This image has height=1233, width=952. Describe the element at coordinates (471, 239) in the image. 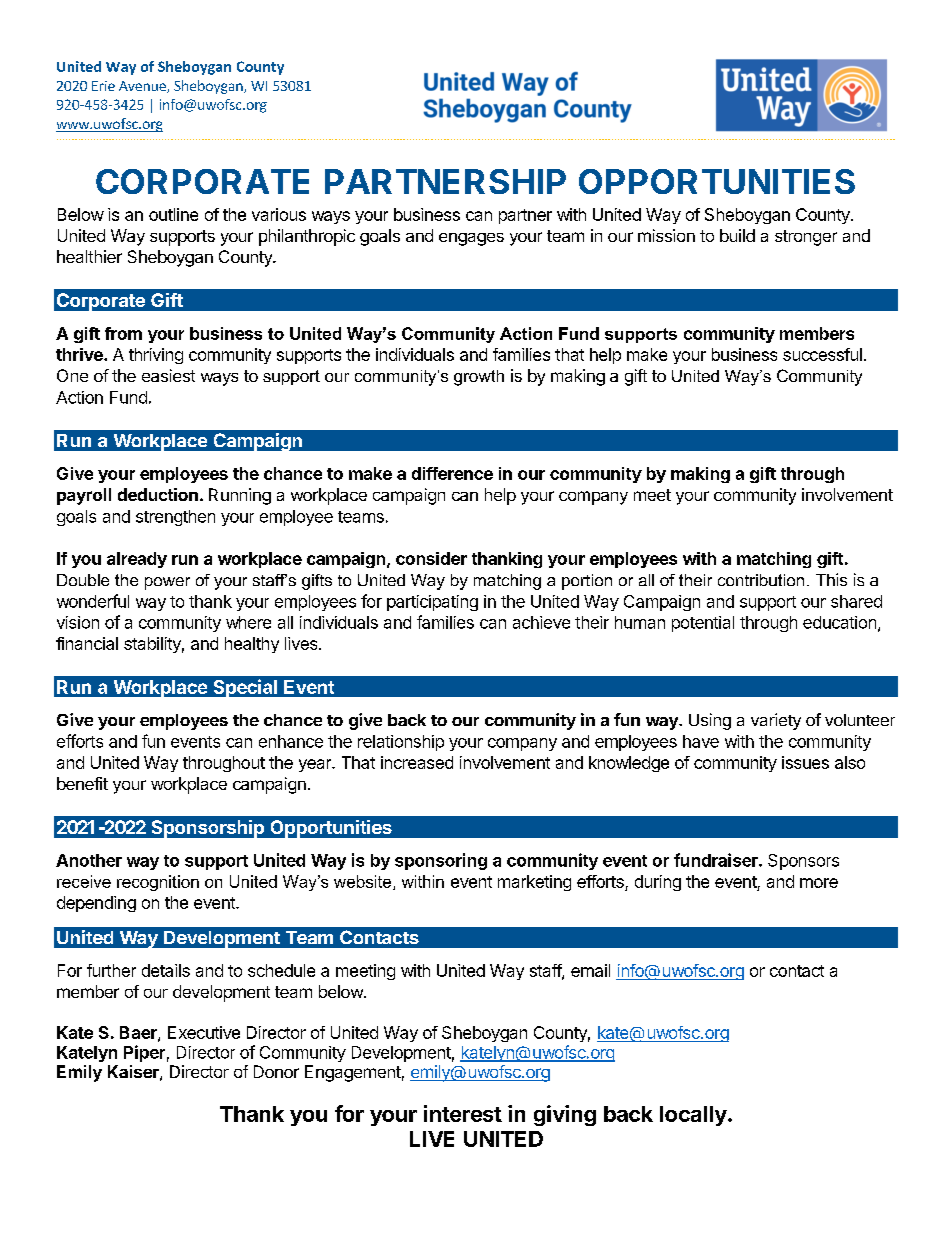

I see `engages` at that location.
